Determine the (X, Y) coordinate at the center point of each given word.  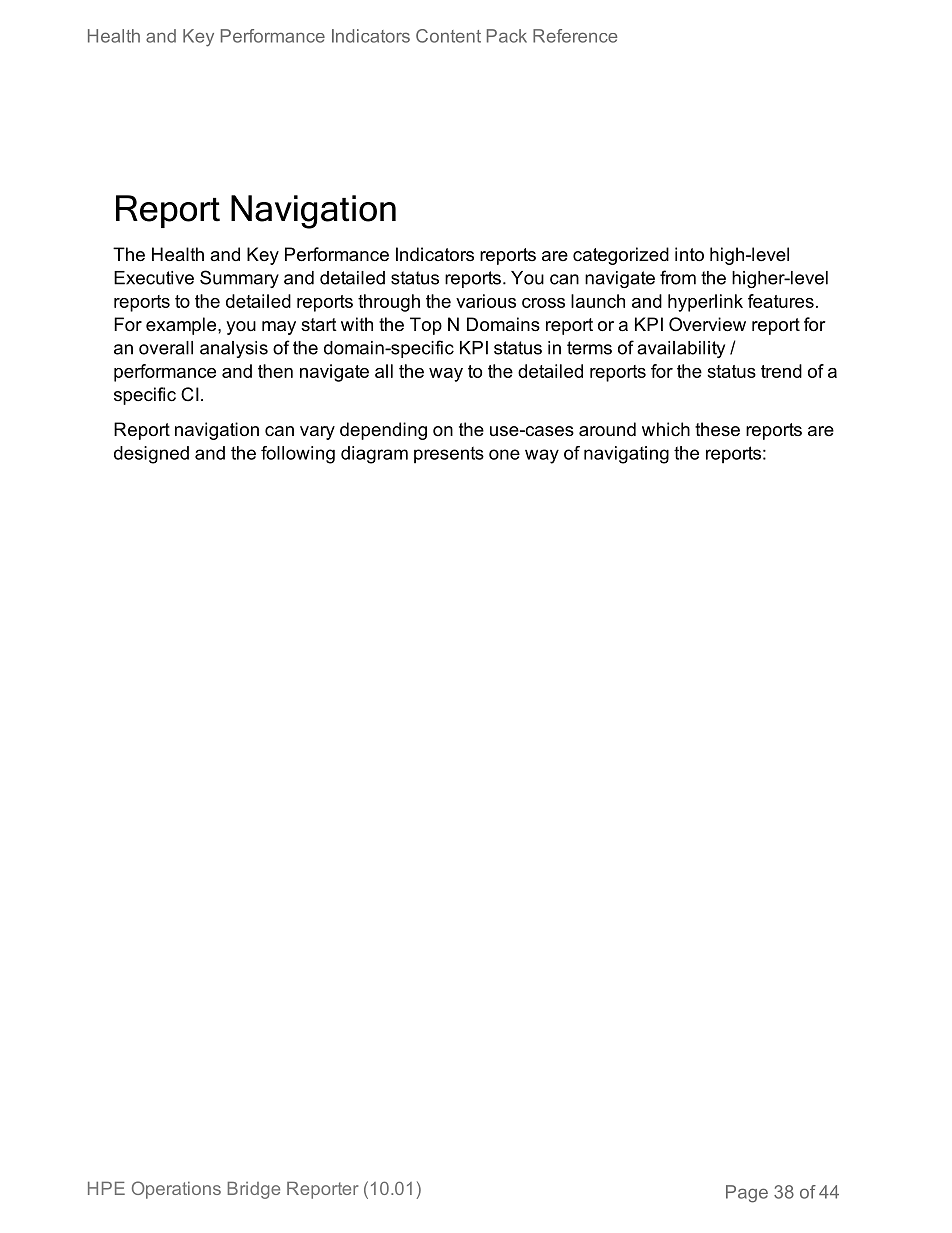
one (504, 454)
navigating (626, 455)
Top (426, 326)
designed (151, 455)
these (717, 429)
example (182, 326)
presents (449, 455)
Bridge (254, 1190)
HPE (106, 1188)
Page (747, 1194)
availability (681, 349)
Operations (176, 1190)
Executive (154, 278)
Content (448, 36)
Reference (575, 36)
